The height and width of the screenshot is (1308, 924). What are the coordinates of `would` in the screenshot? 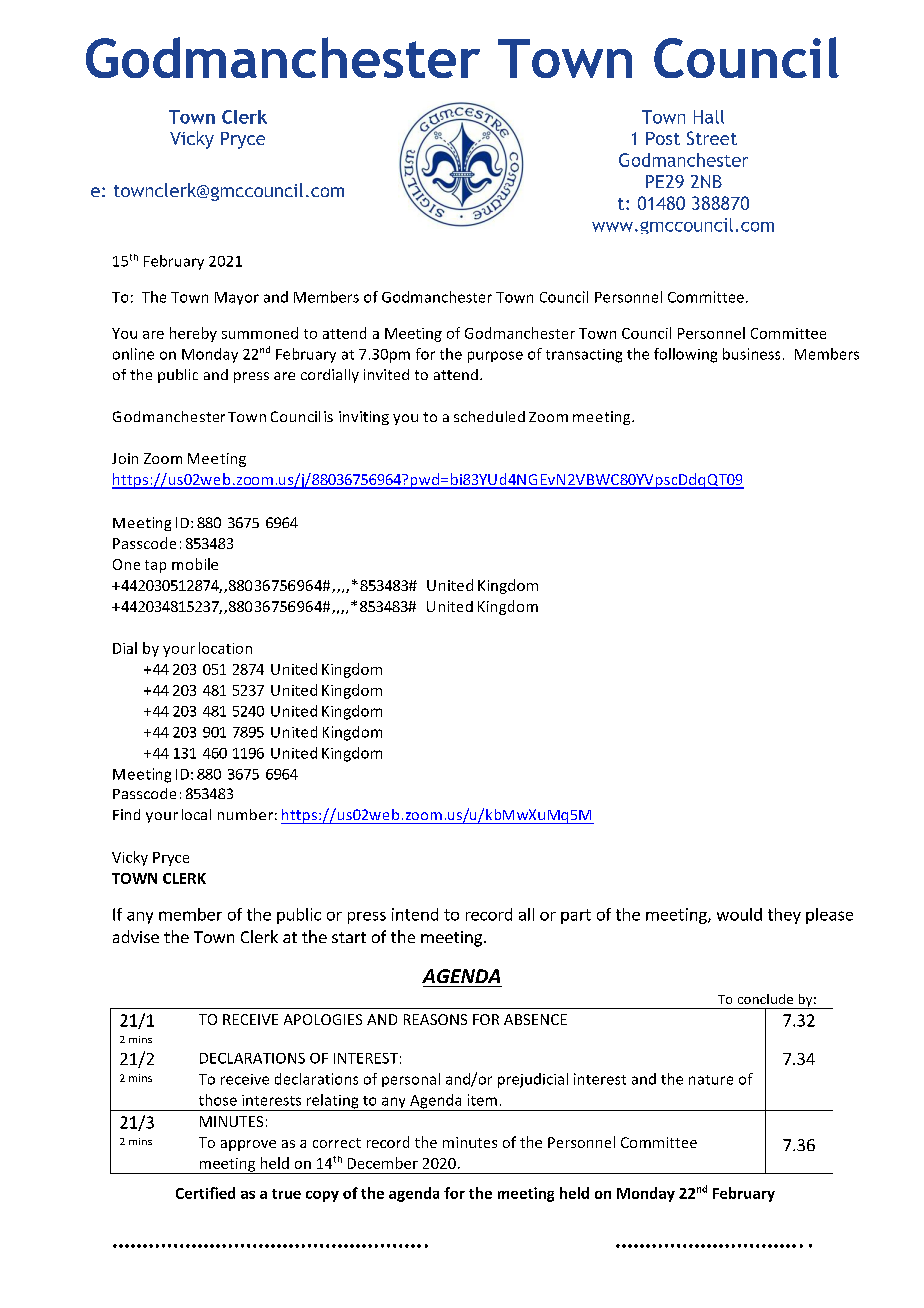 It's located at (739, 914).
